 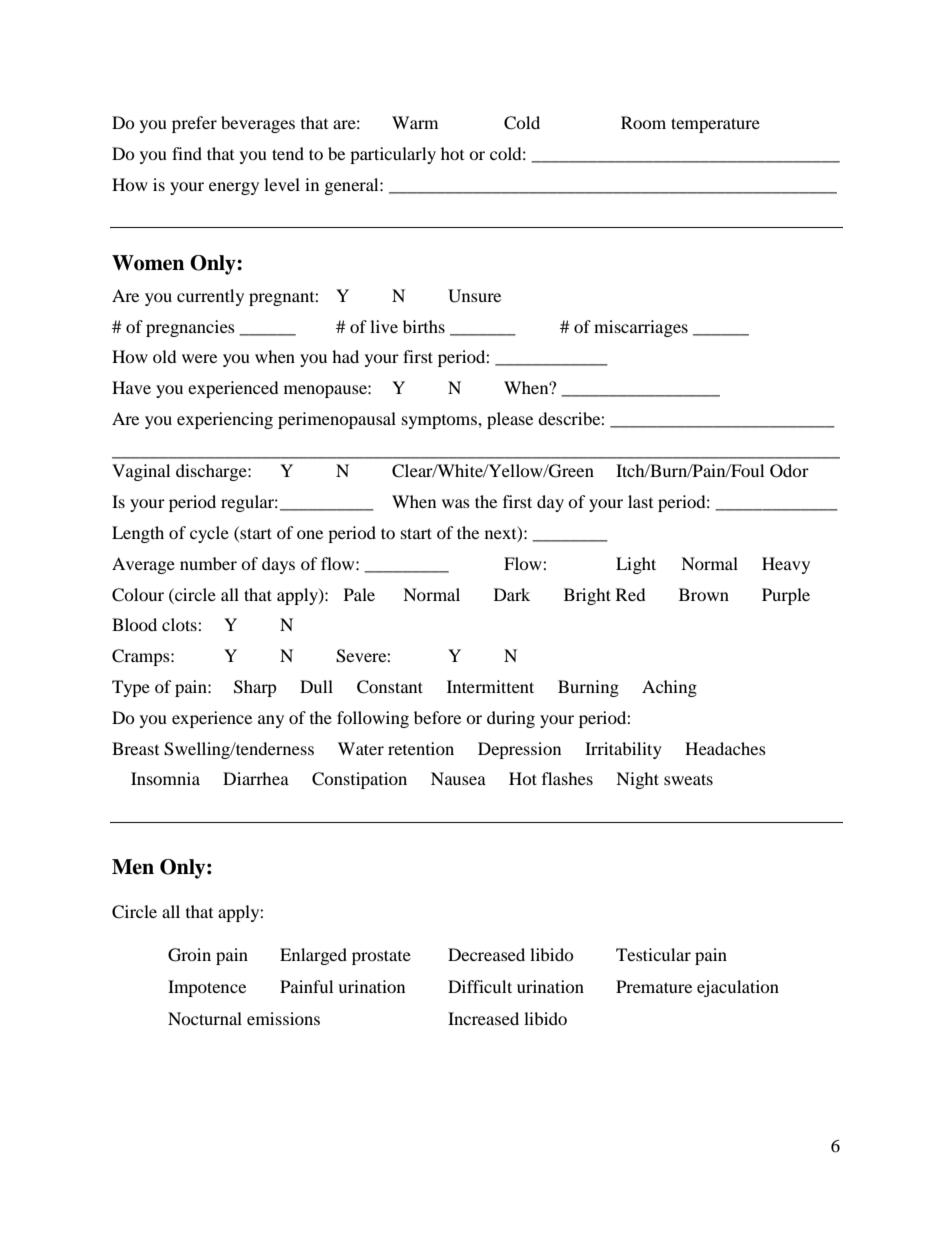 What do you see at coordinates (187, 153) in the image?
I see `find` at bounding box center [187, 153].
